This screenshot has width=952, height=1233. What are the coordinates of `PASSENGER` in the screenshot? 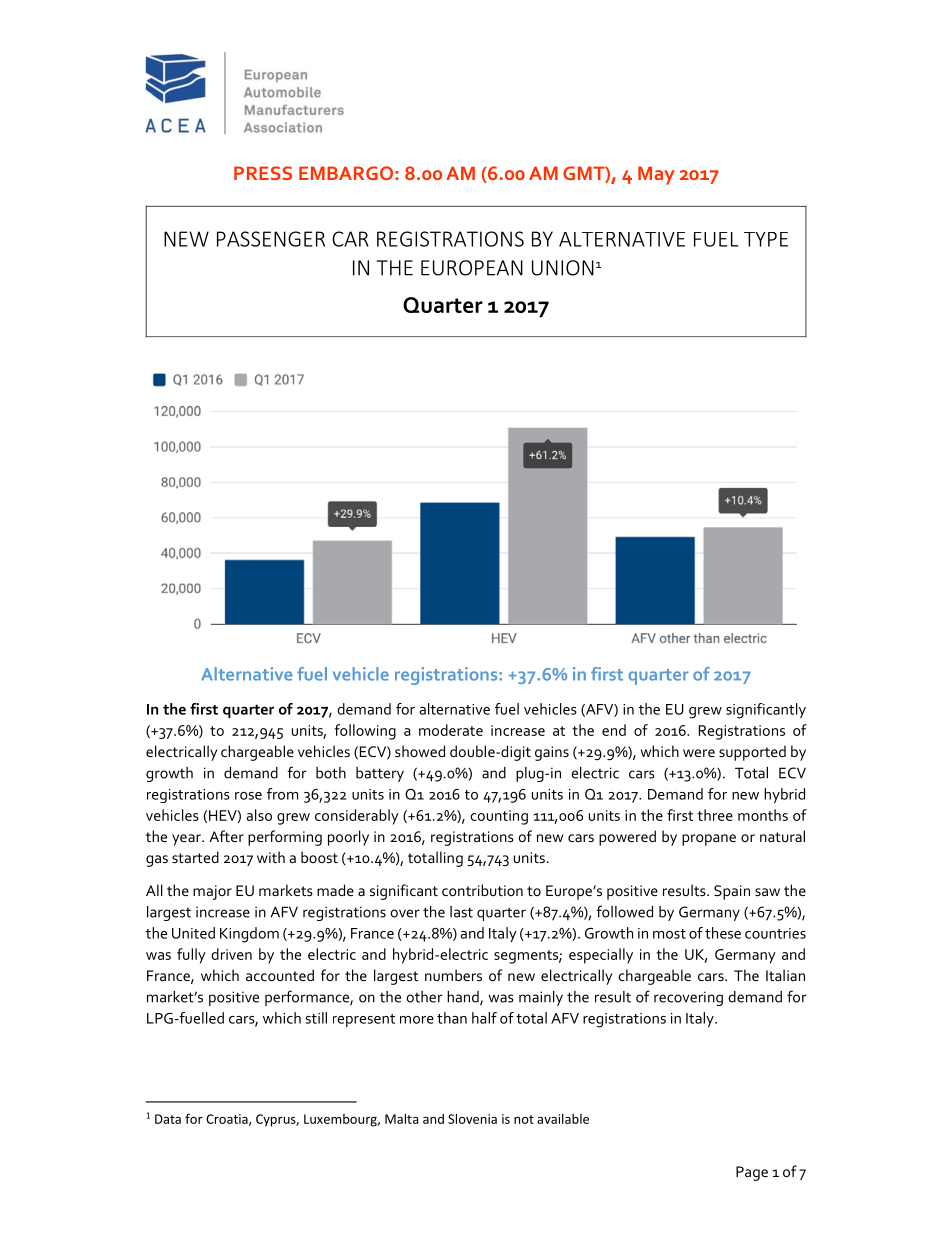 It's located at (271, 239).
